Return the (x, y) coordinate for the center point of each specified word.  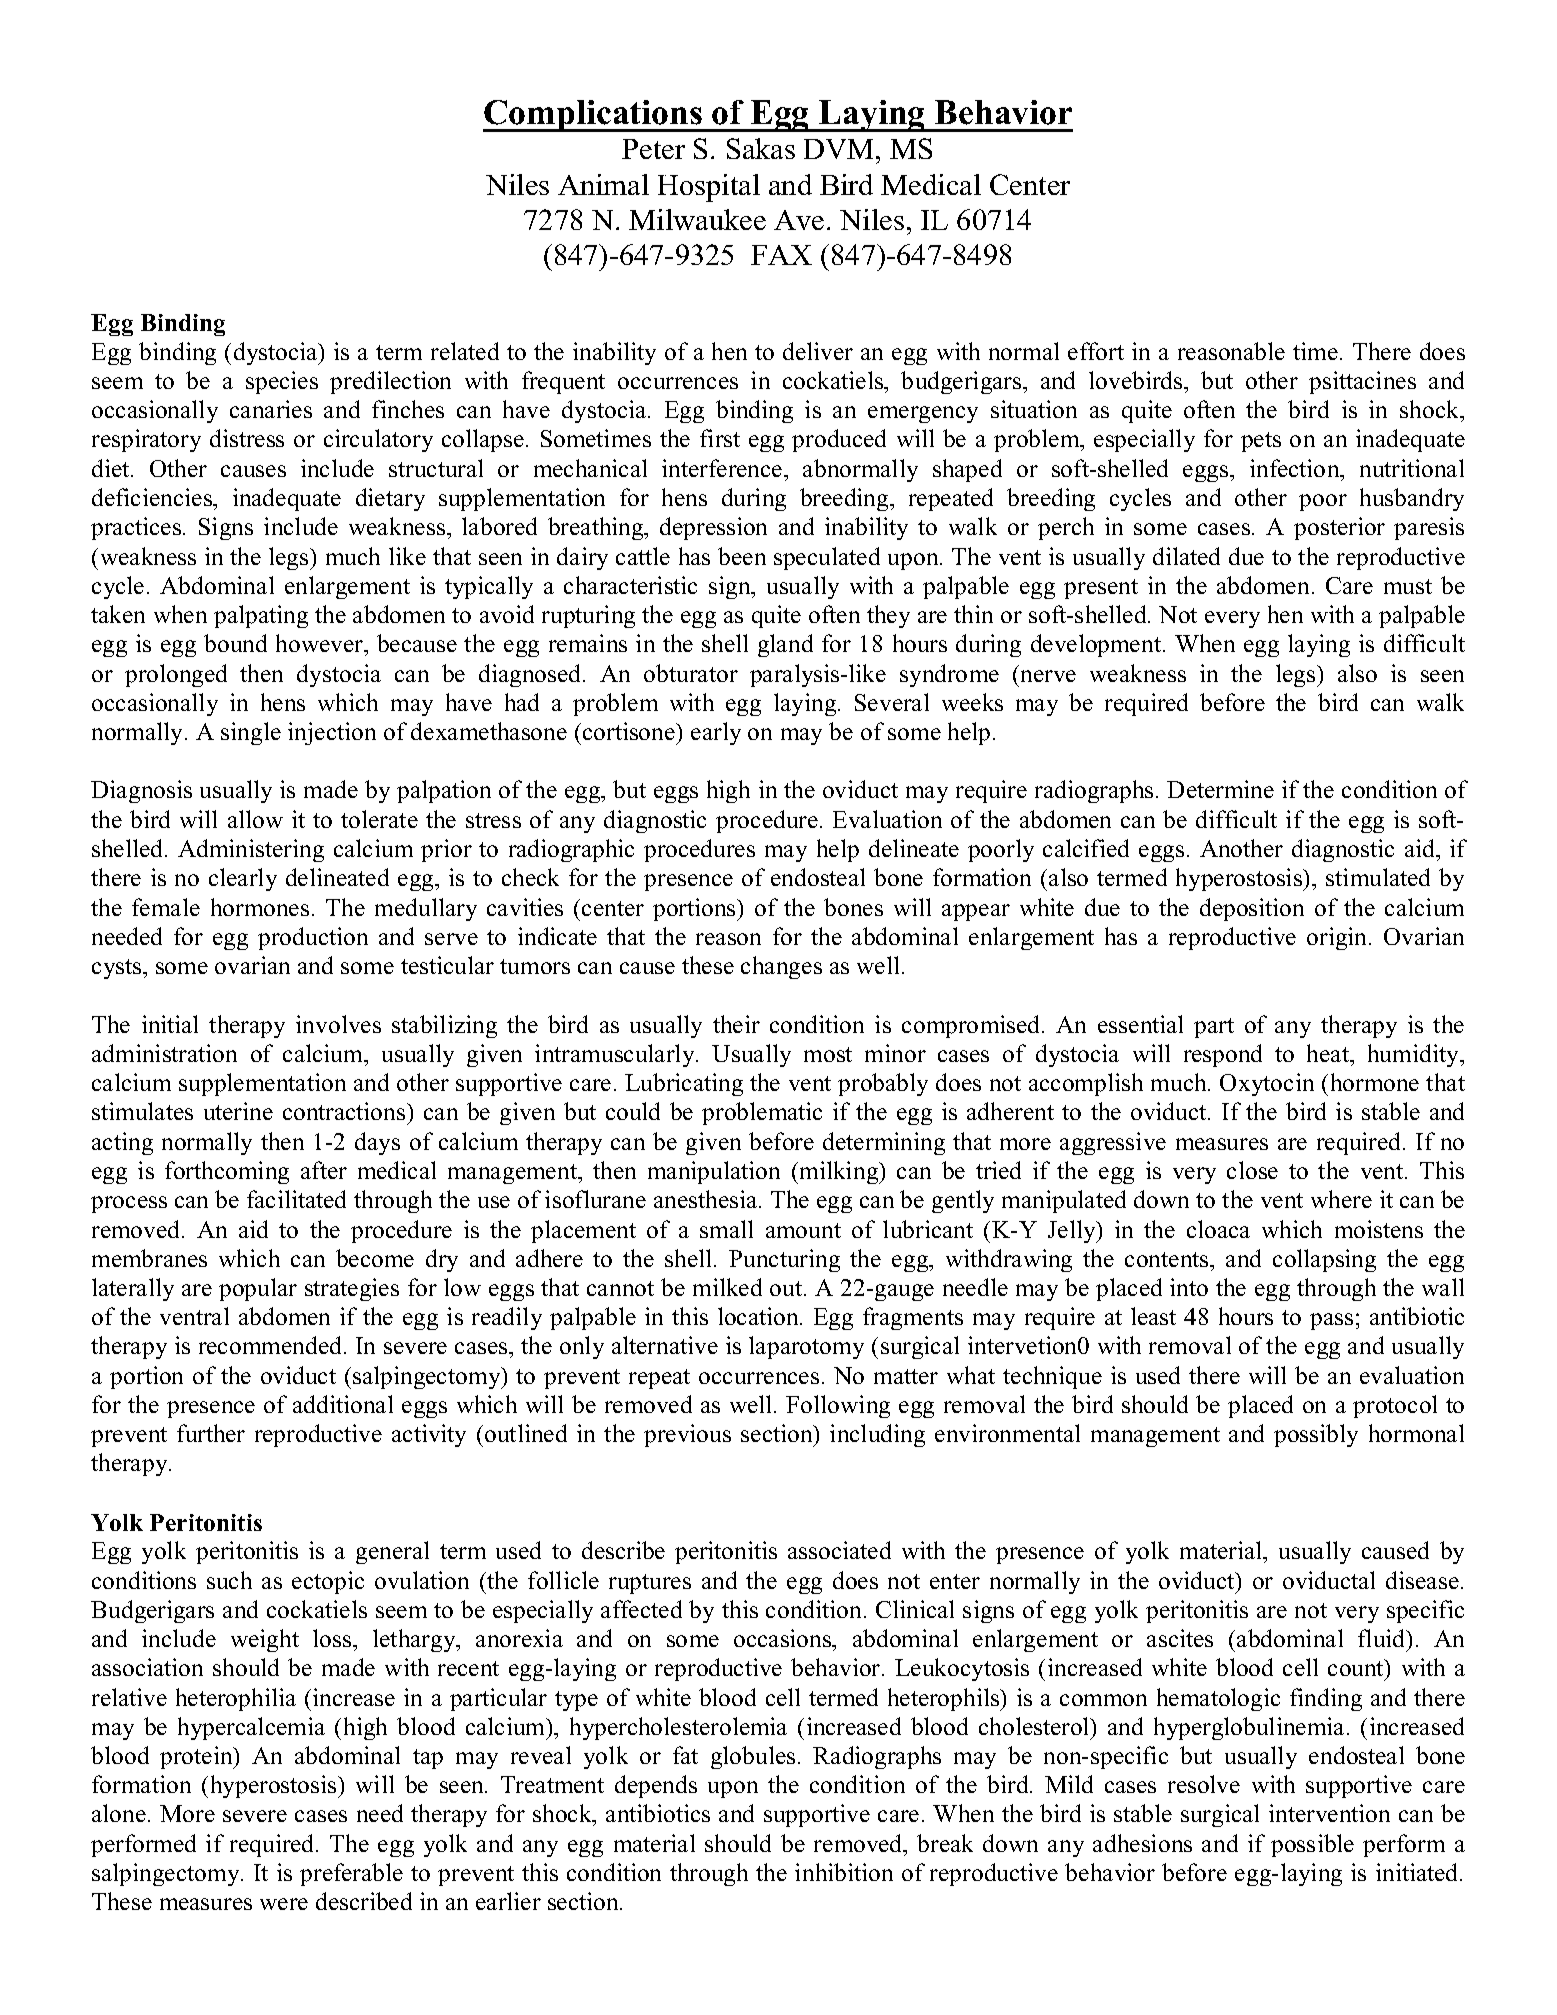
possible (1312, 1845)
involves (338, 1024)
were (284, 1904)
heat (1329, 1053)
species (282, 382)
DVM (840, 149)
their (736, 1024)
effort (1096, 351)
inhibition (844, 1872)
